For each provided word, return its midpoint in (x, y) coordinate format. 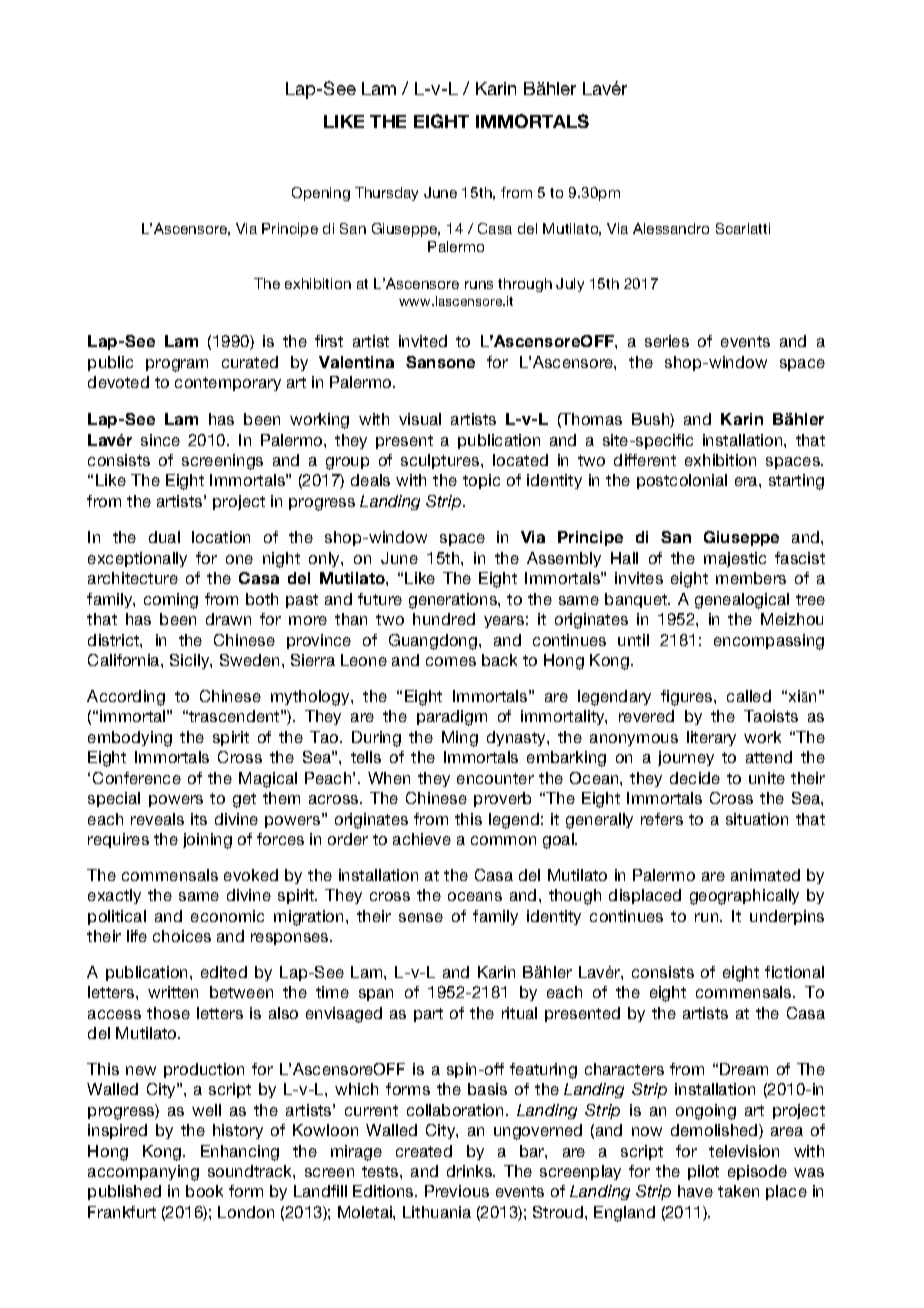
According (126, 698)
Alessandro (671, 228)
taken (738, 1191)
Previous (457, 1191)
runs (479, 285)
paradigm (452, 718)
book (204, 1191)
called (749, 696)
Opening (321, 194)
